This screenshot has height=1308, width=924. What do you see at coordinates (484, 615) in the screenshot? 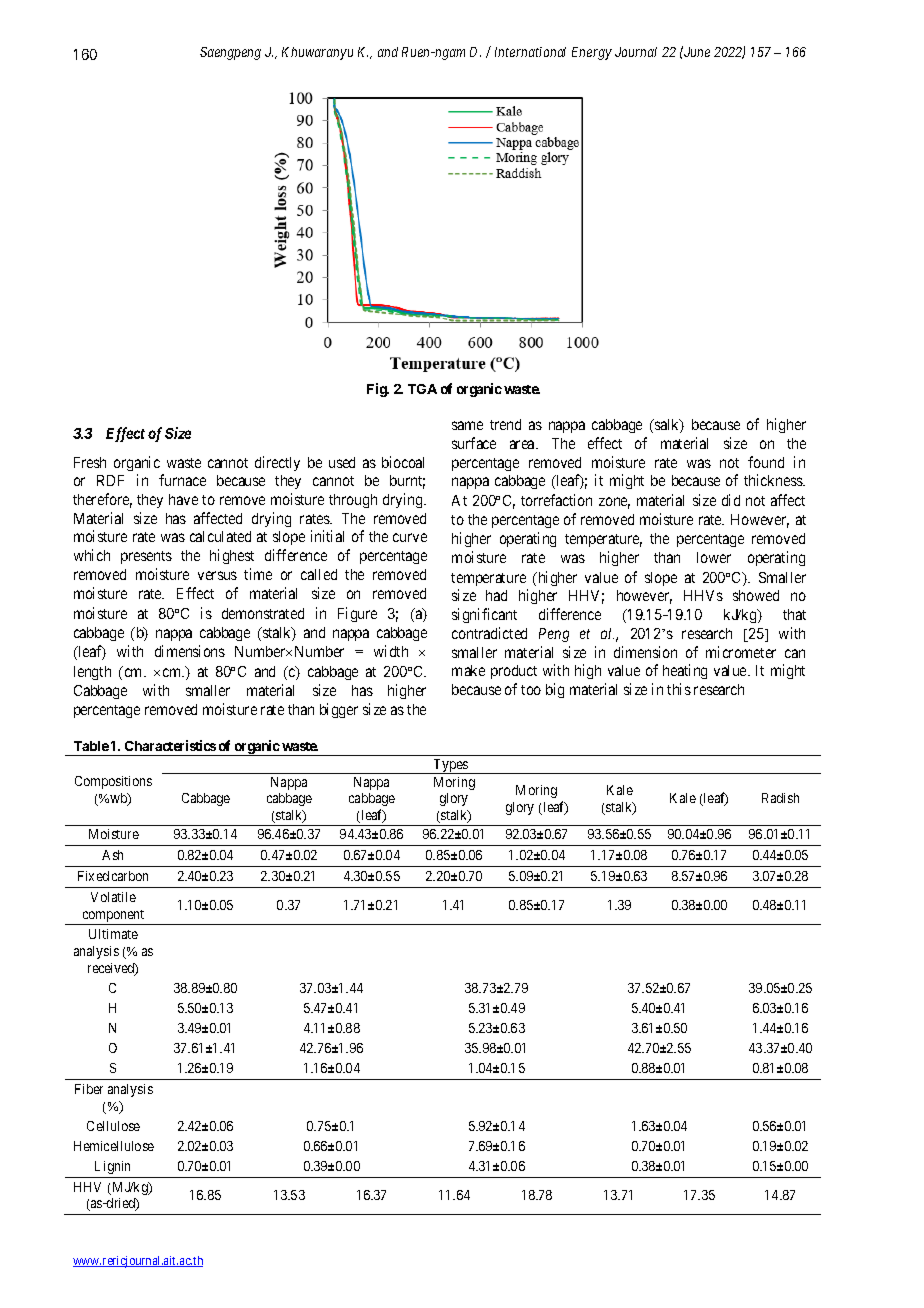
I see `significant` at bounding box center [484, 615].
